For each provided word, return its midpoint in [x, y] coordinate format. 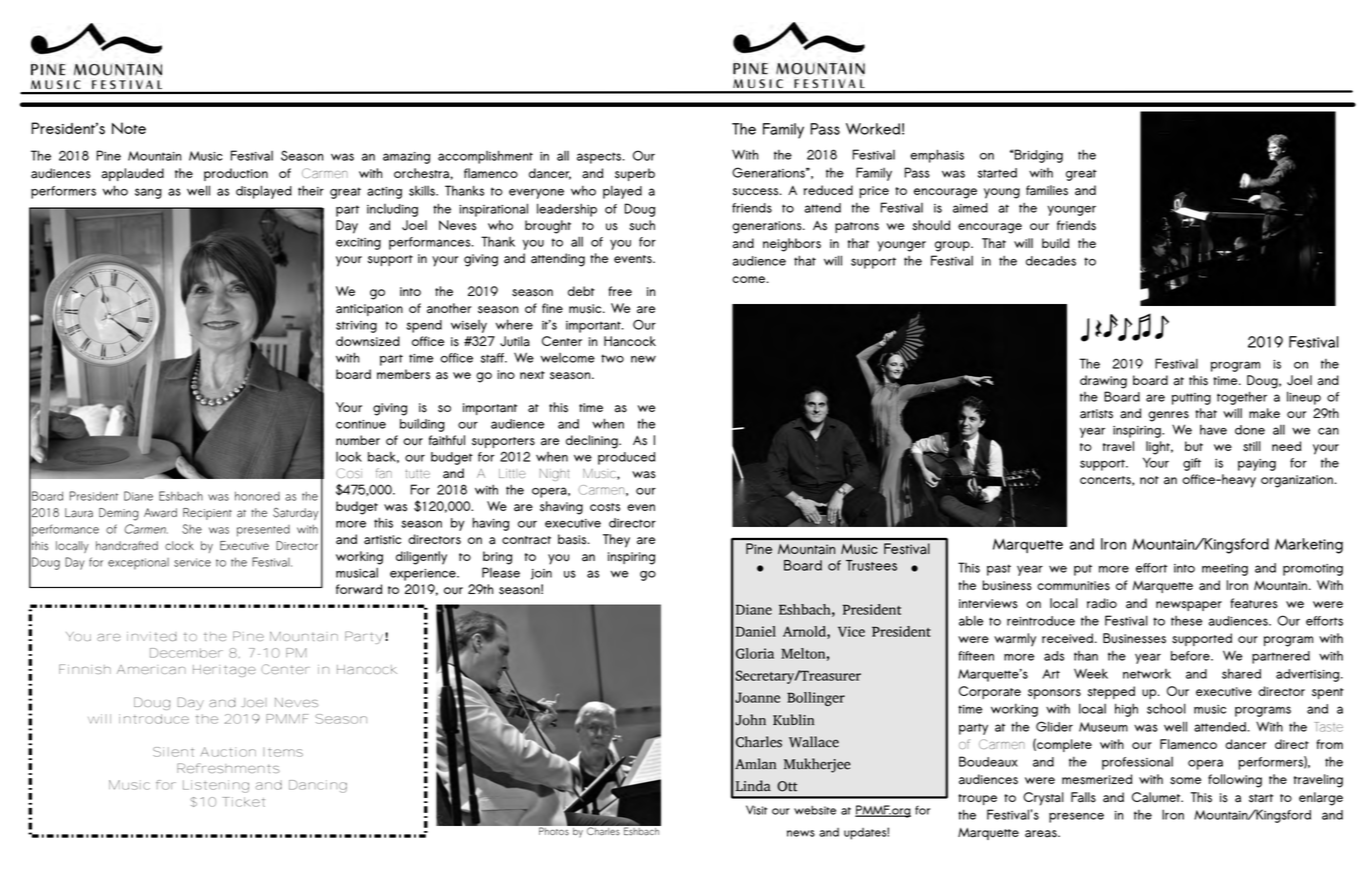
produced [626, 458]
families [1047, 190]
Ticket [243, 802]
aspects [600, 158]
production [236, 174]
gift [1192, 464]
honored [257, 496]
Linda [753, 786]
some [1185, 781]
